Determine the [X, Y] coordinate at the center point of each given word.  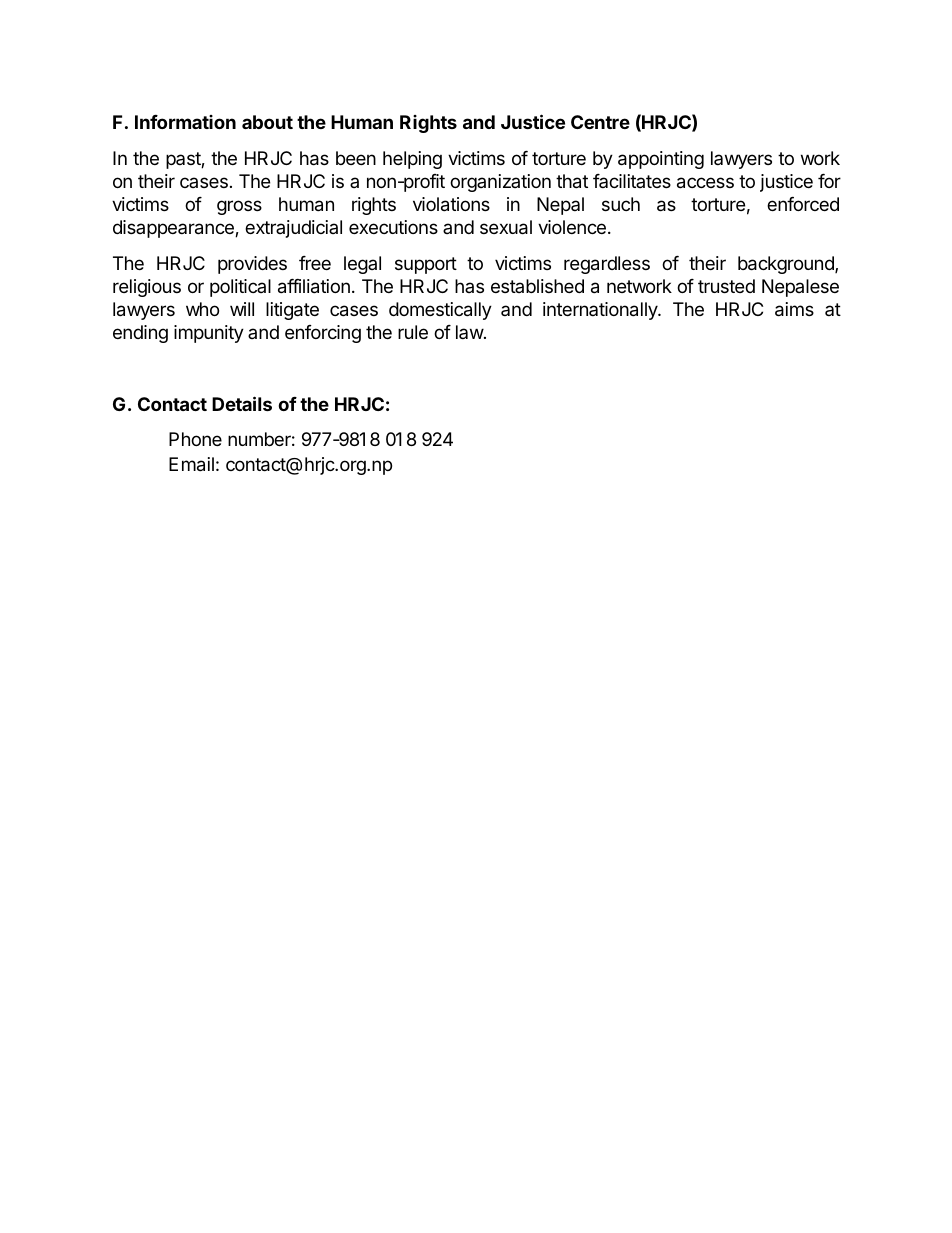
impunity [209, 334]
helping [412, 160]
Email [191, 464]
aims [794, 309]
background [787, 265]
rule [413, 332]
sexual [506, 227]
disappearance [174, 229]
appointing [661, 160]
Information [185, 122]
